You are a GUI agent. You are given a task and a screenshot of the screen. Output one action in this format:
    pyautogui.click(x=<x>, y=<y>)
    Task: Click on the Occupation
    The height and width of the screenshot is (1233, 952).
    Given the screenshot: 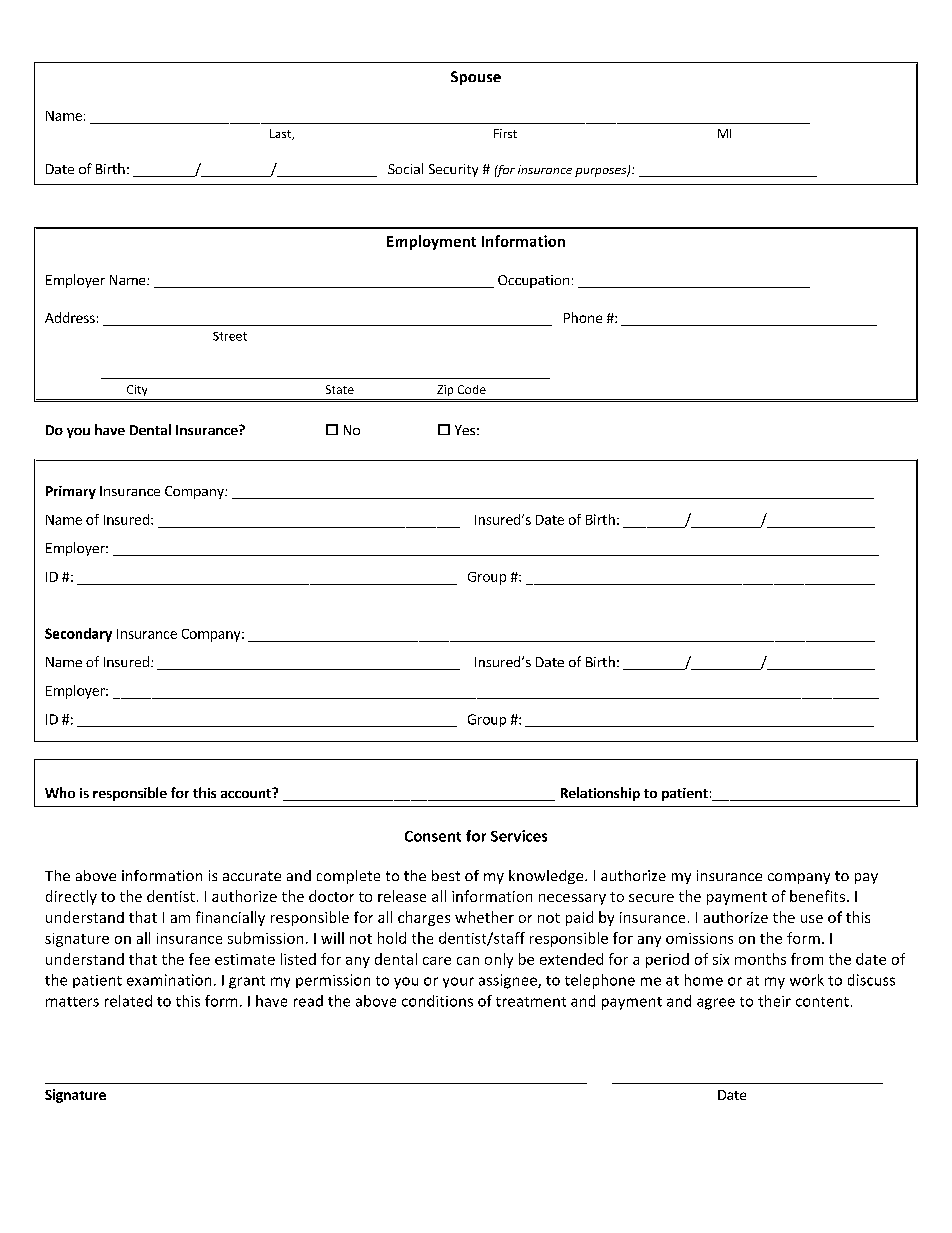 What is the action you would take?
    pyautogui.click(x=533, y=281)
